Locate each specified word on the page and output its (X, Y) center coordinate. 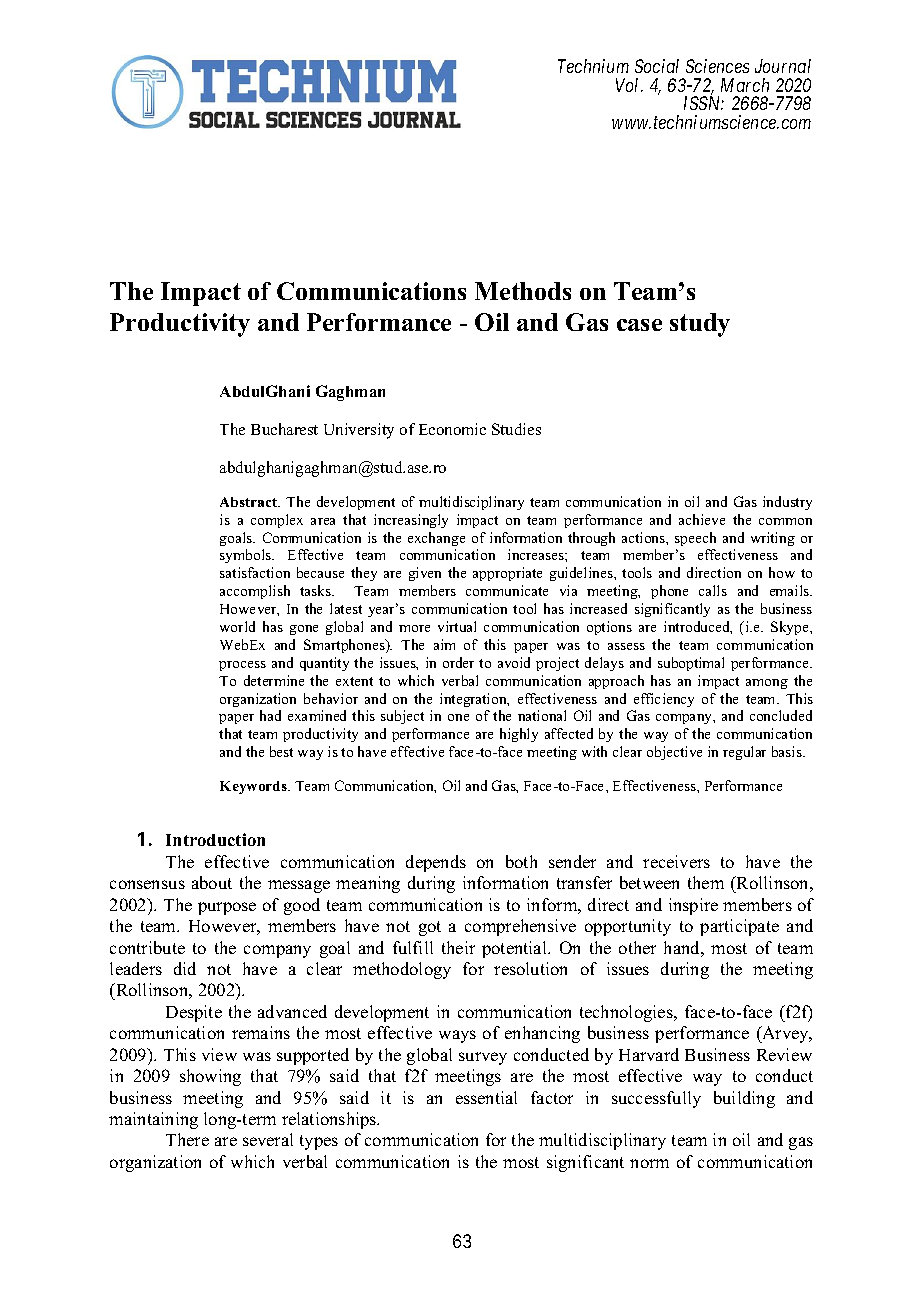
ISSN (704, 103)
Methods (523, 291)
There (187, 1139)
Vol (629, 85)
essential (486, 1097)
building (744, 1099)
